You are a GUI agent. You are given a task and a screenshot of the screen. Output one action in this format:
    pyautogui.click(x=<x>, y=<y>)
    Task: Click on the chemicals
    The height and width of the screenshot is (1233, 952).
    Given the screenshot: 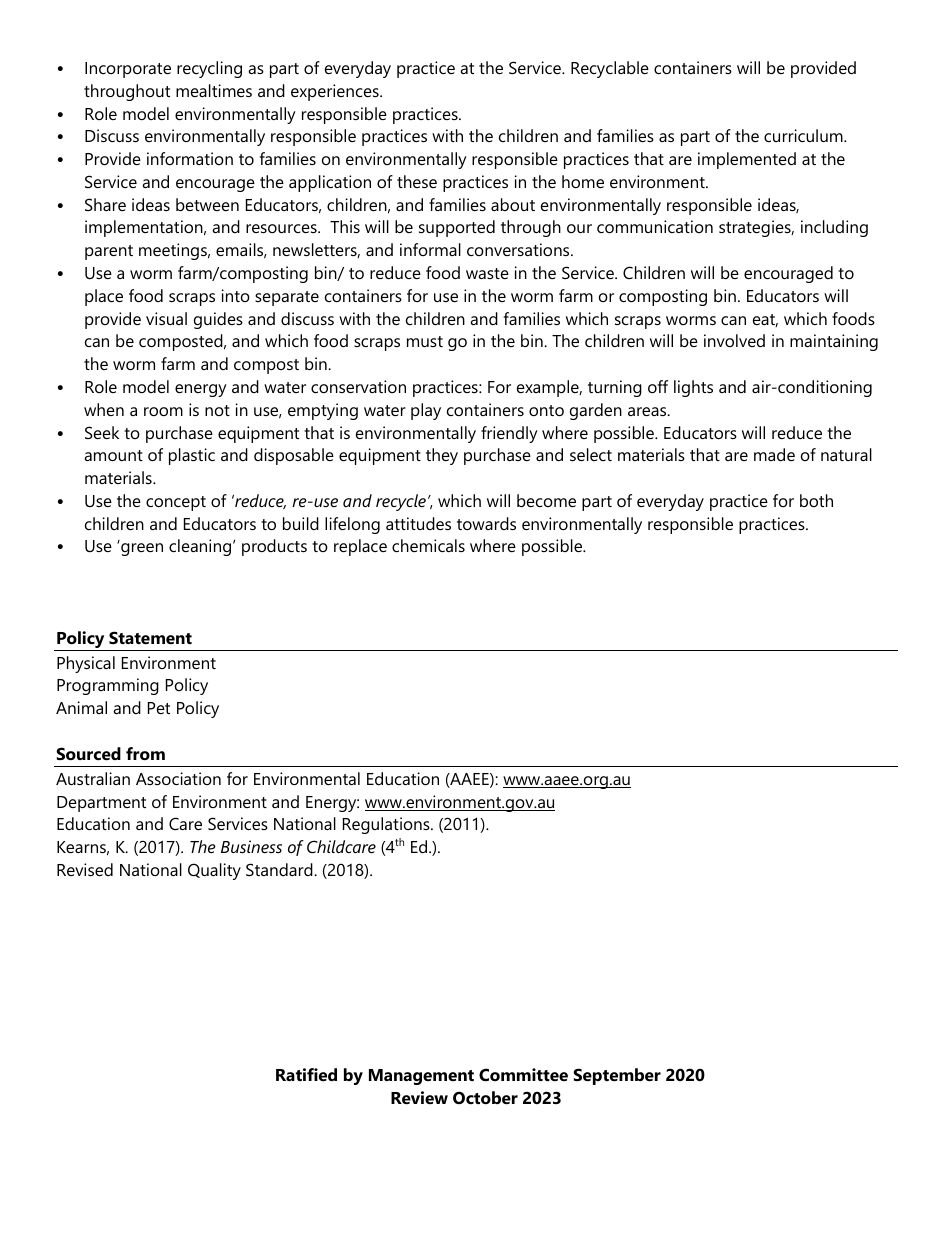 What is the action you would take?
    pyautogui.click(x=428, y=545)
